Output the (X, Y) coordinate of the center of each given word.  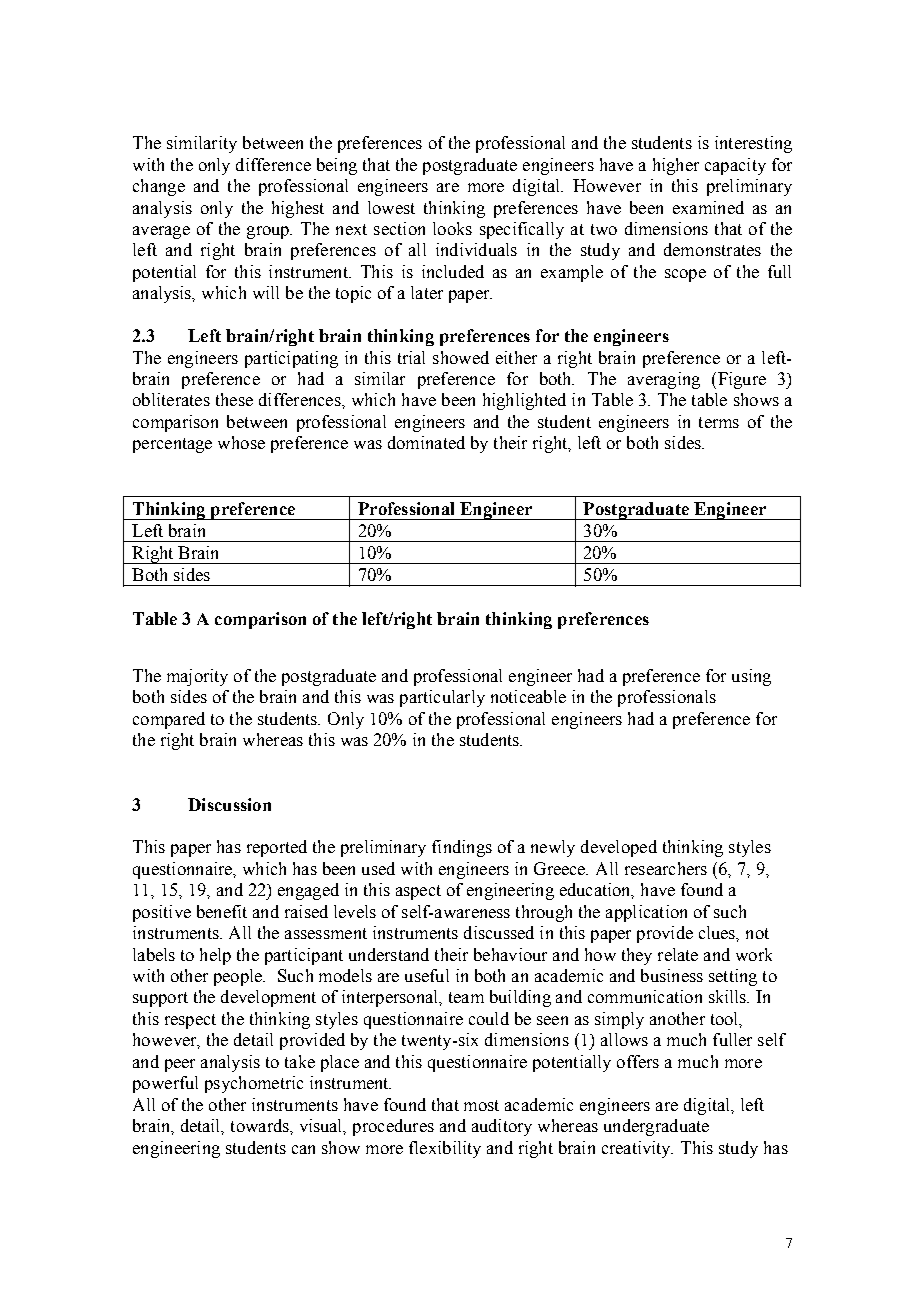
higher (676, 166)
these (234, 399)
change (159, 187)
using (751, 677)
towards (261, 1125)
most (481, 1105)
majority (197, 677)
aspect (418, 892)
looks (452, 228)
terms (719, 422)
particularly (442, 698)
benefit (222, 911)
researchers (666, 868)
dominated (426, 442)
